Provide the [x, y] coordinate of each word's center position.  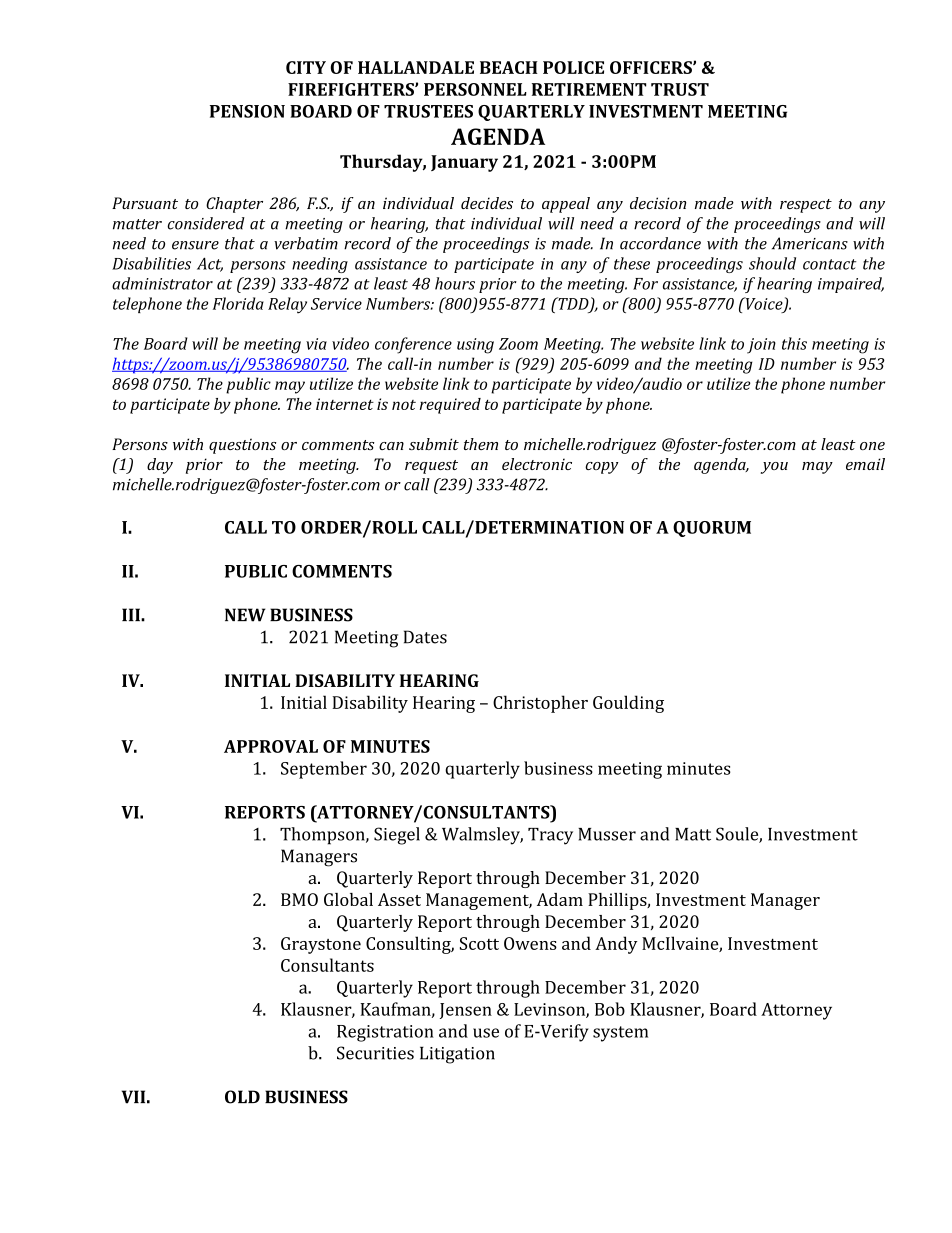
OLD [242, 1097]
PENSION [247, 111]
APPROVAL [271, 746]
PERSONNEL [475, 89]
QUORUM [712, 529]
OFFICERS [652, 67]
